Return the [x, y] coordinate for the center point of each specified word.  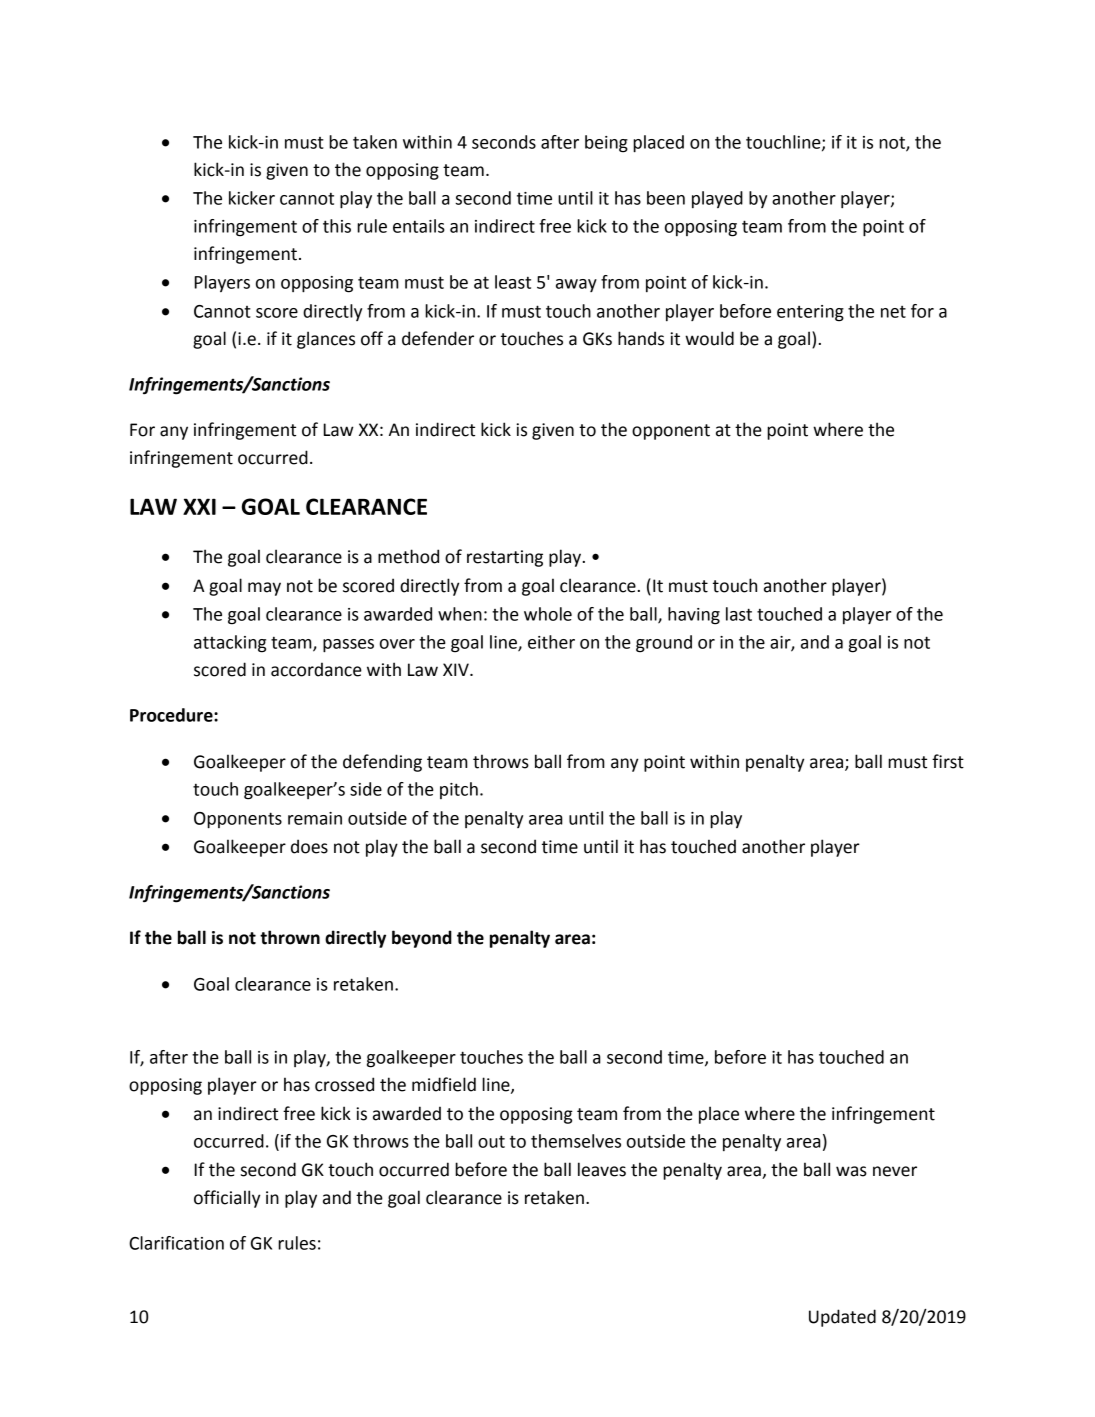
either [551, 642]
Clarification [176, 1243]
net [893, 312]
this [337, 226]
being [606, 144]
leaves [602, 1169]
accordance [316, 669]
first [948, 761]
